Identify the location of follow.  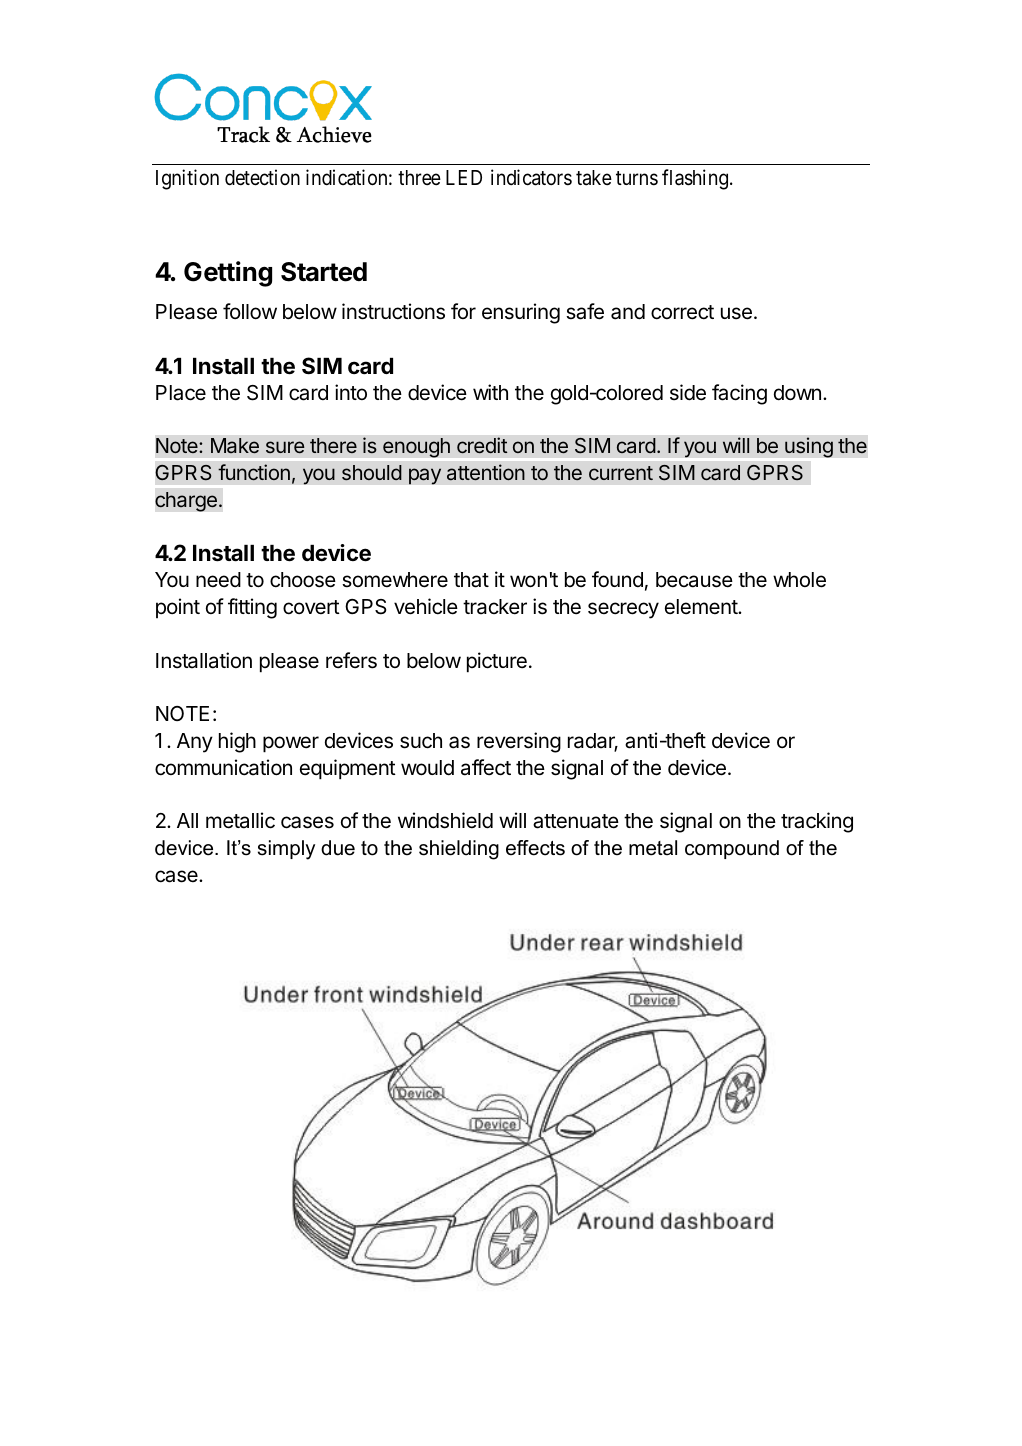
(250, 311).
